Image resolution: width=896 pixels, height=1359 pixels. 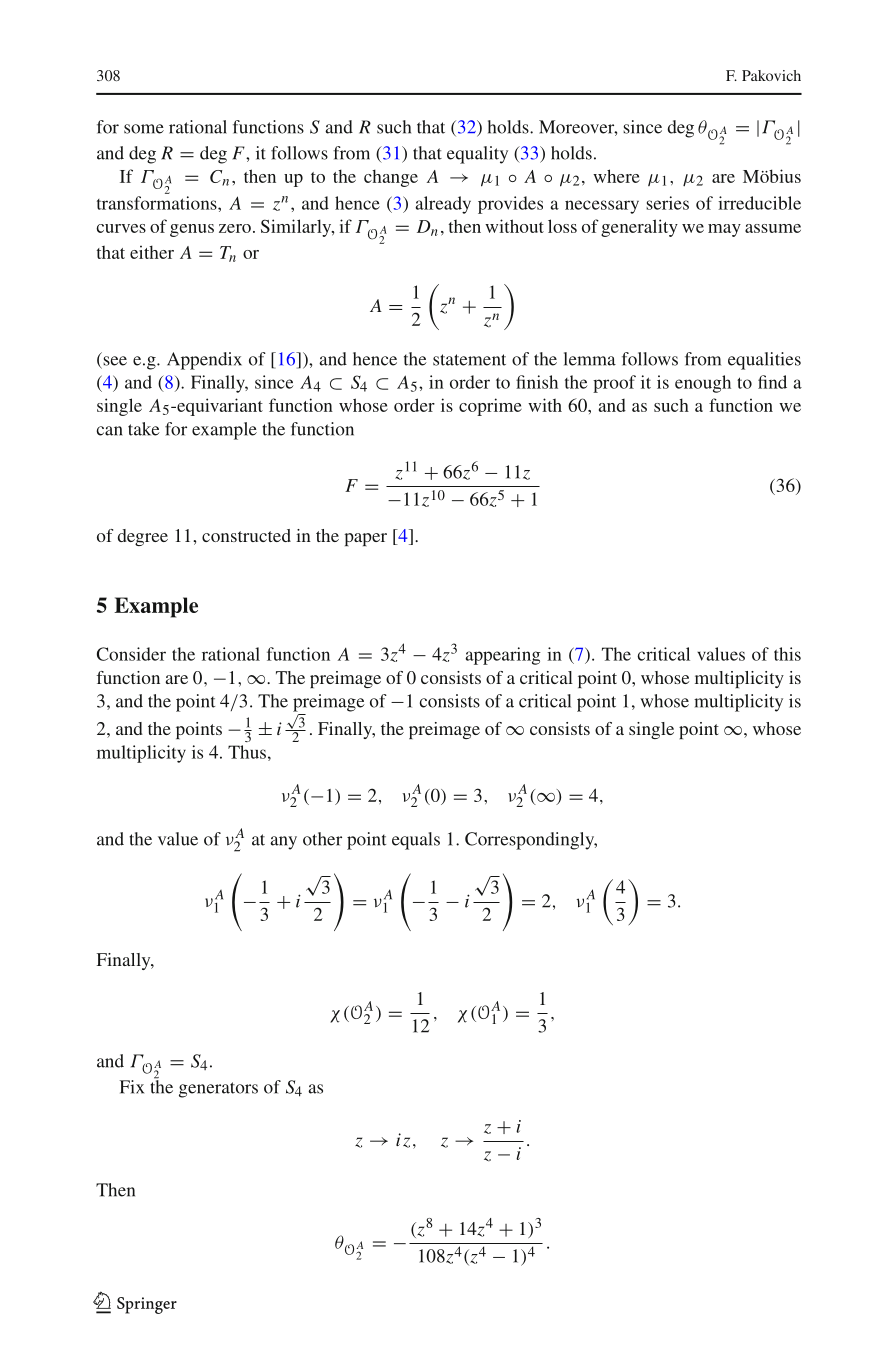 What do you see at coordinates (247, 752) in the image?
I see `Thus` at bounding box center [247, 752].
